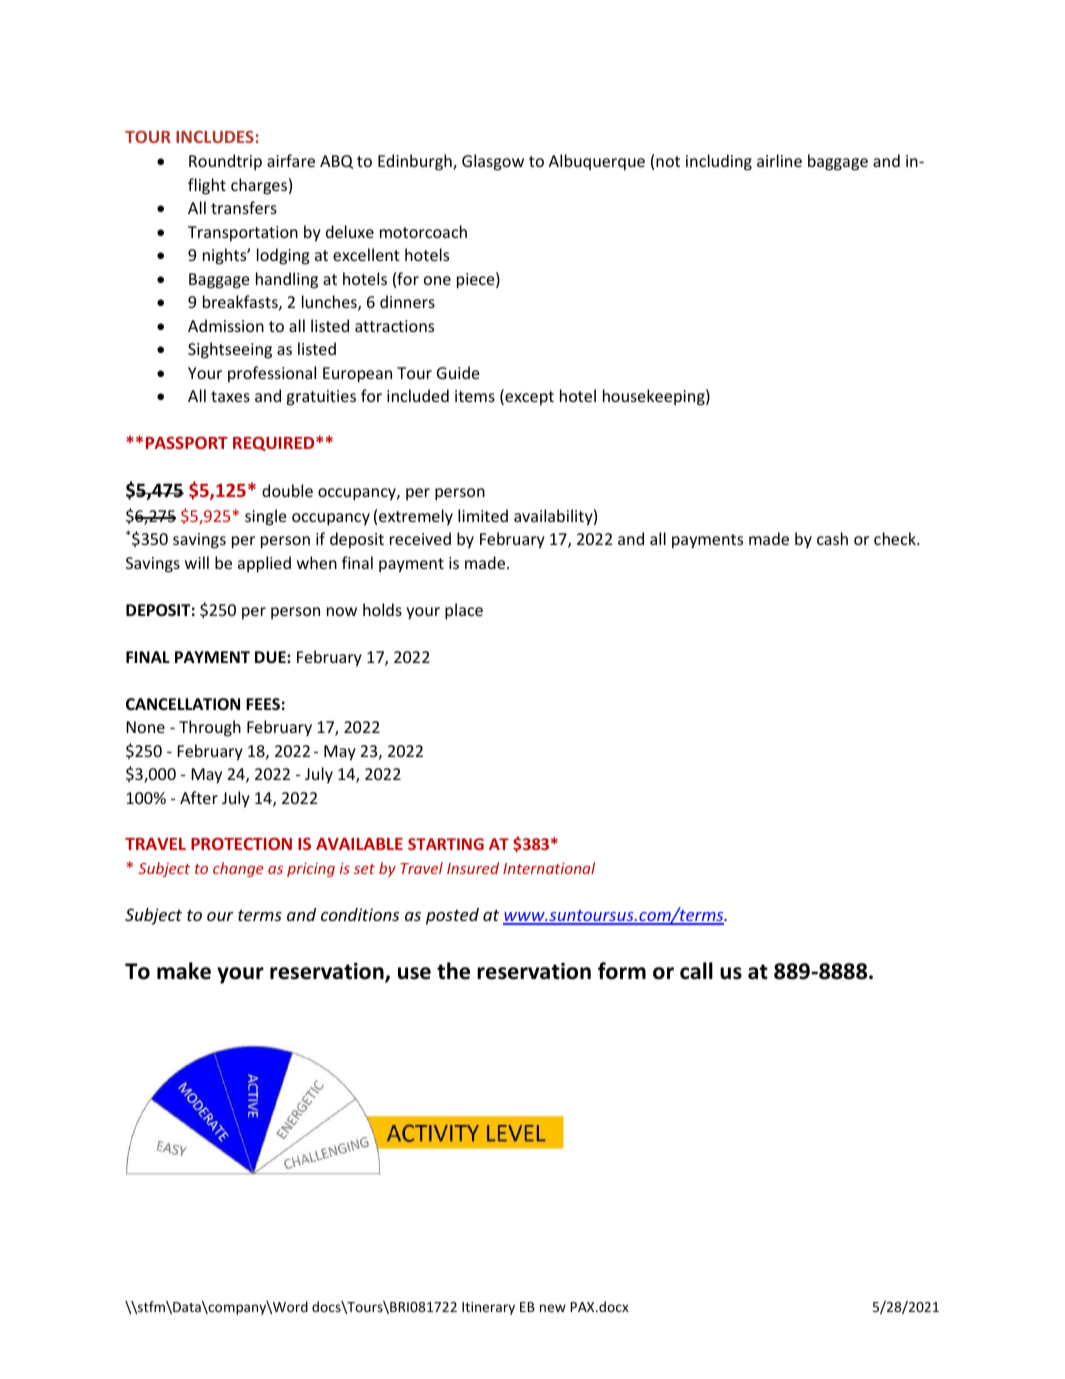  I want to click on Through, so click(210, 728).
